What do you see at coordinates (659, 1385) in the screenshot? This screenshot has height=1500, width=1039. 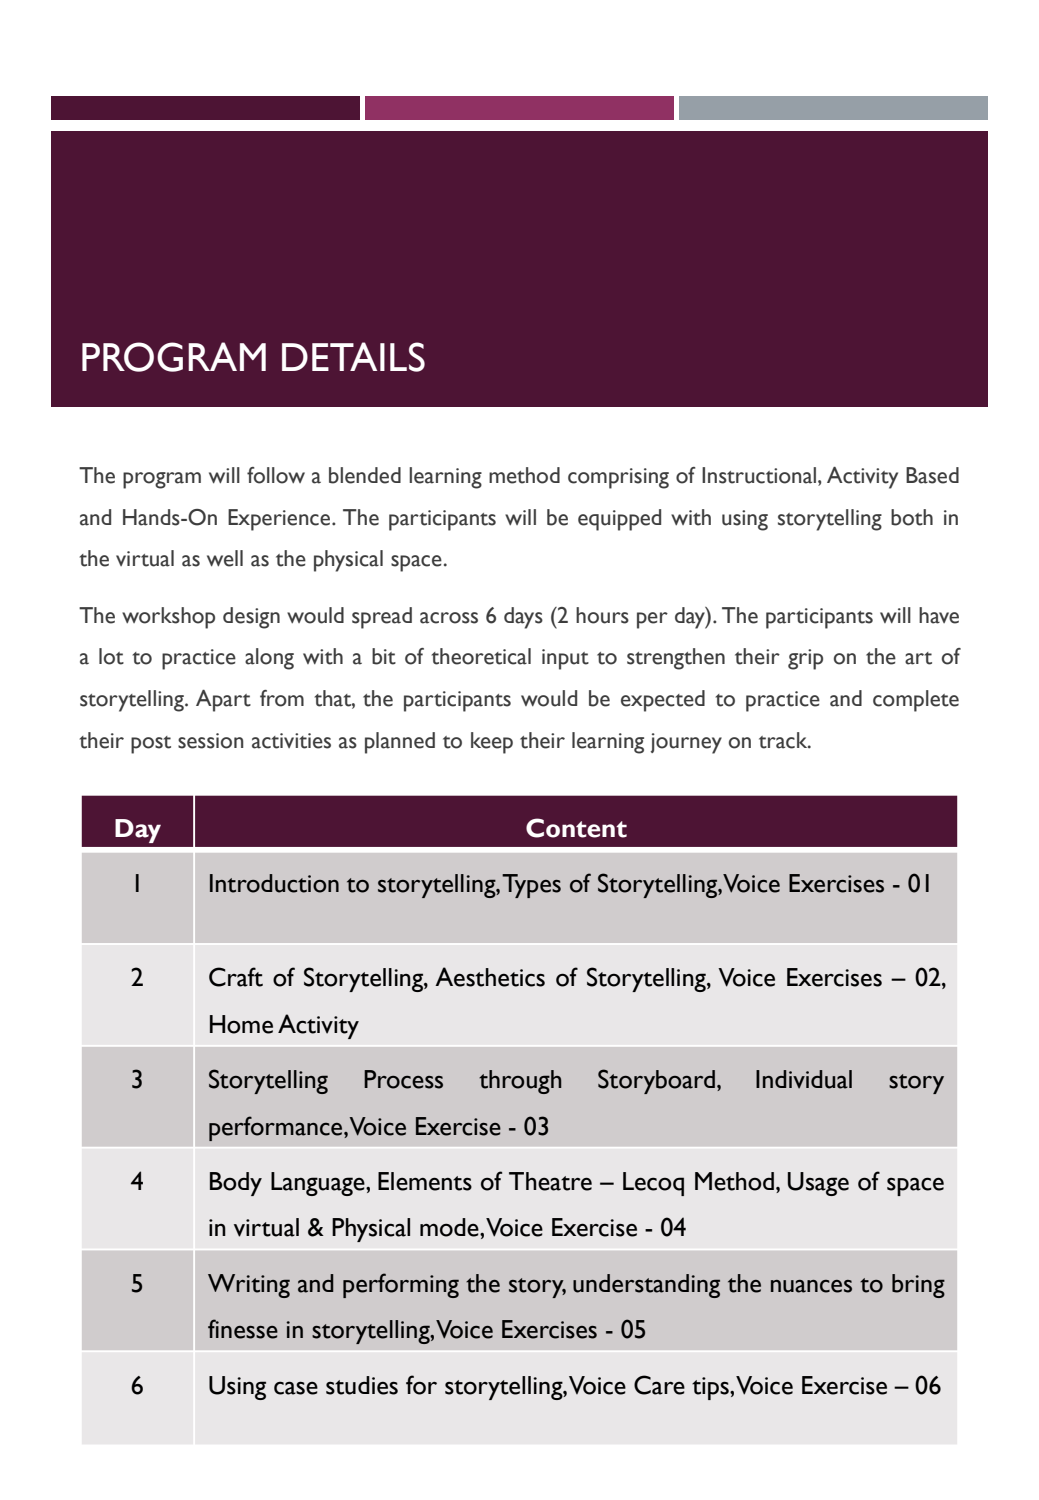 I see `Care` at bounding box center [659, 1385].
